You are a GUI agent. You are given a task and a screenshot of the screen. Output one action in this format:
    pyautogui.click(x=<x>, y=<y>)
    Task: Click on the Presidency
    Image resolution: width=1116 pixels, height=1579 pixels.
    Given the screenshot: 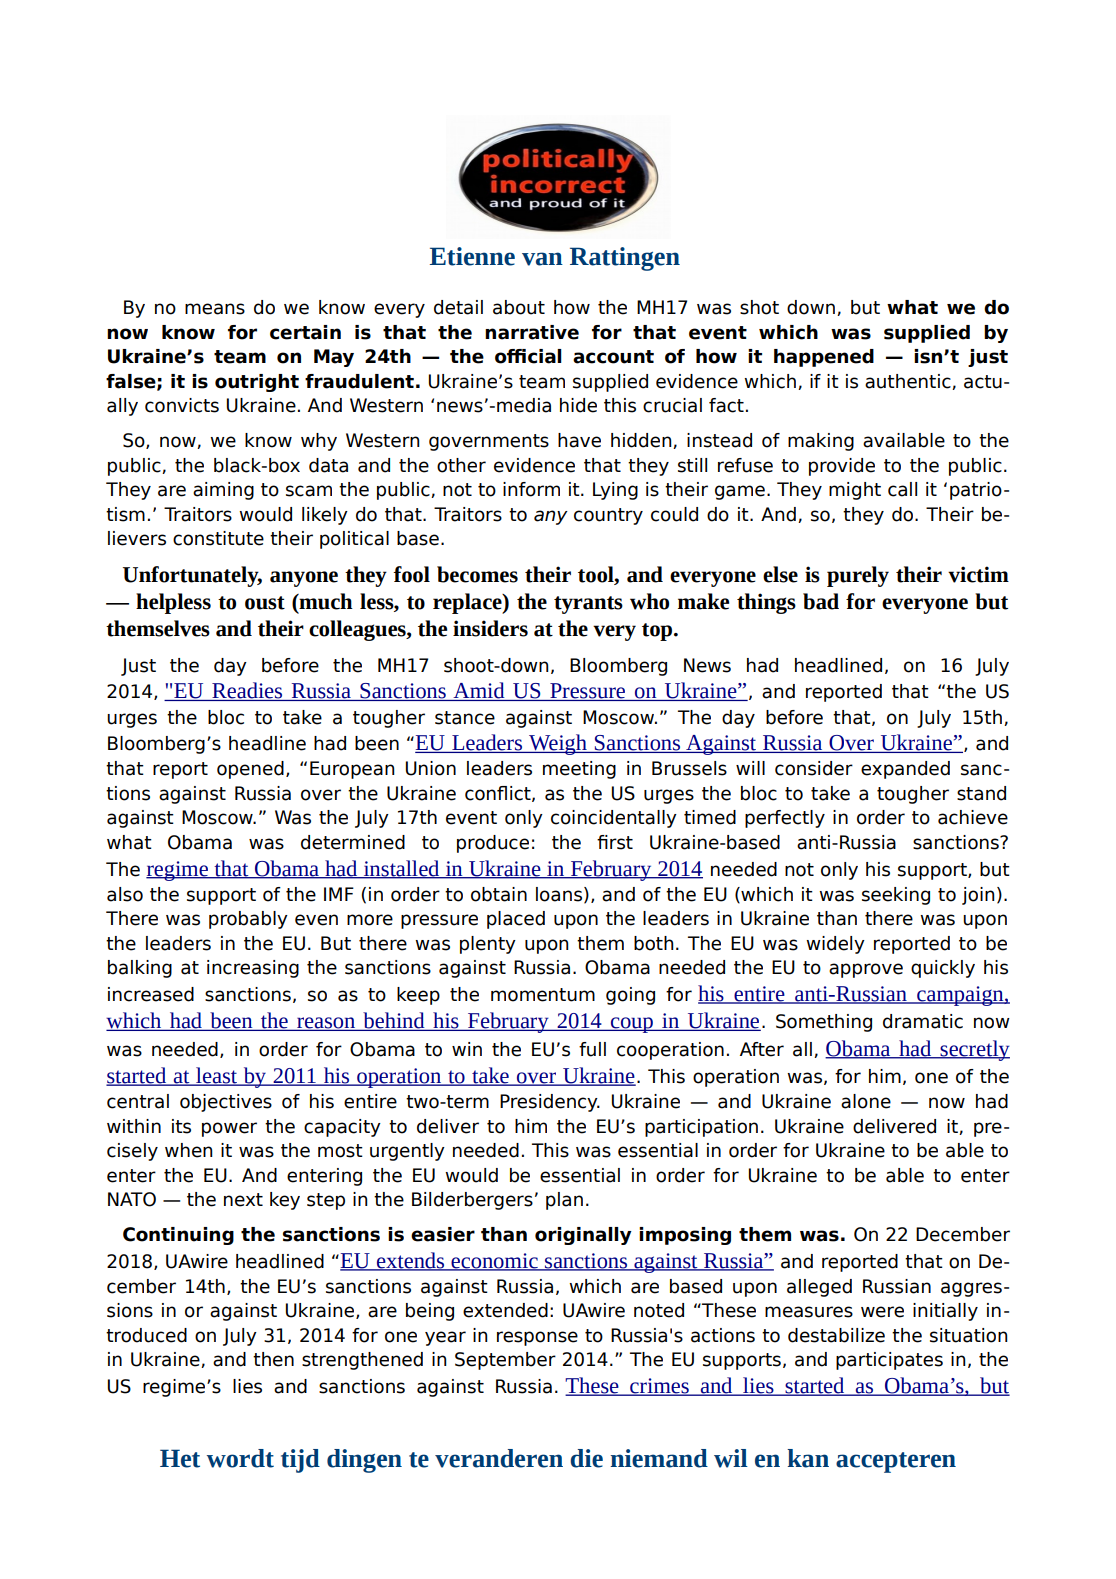 What is the action you would take?
    pyautogui.click(x=550, y=1103)
